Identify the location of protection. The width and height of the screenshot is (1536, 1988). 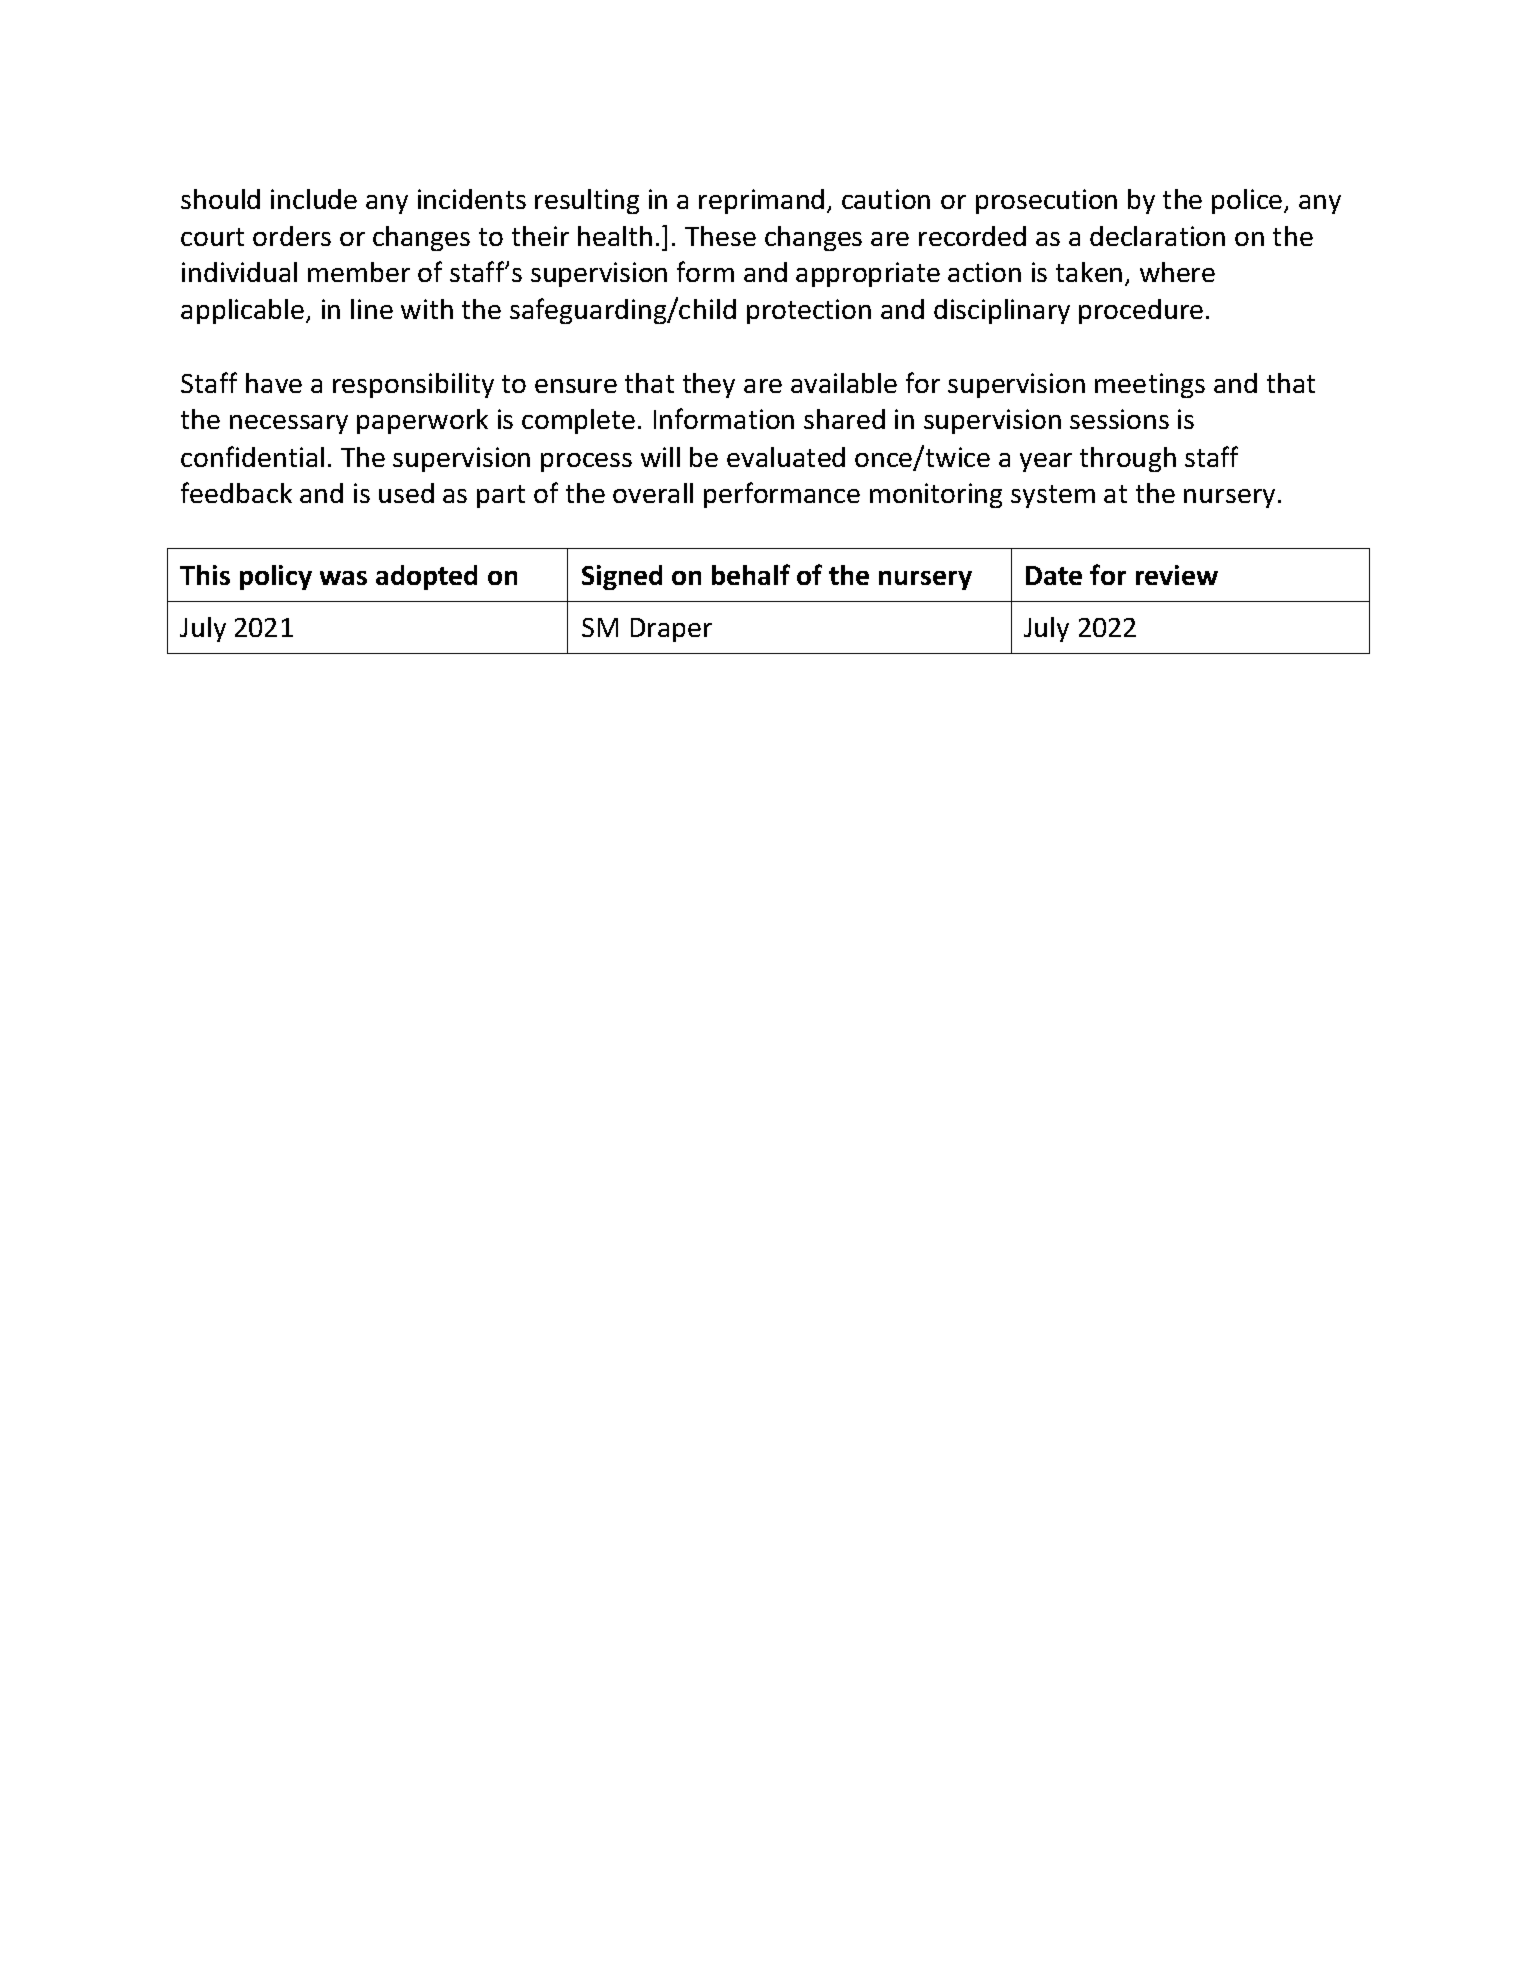
(809, 311).
